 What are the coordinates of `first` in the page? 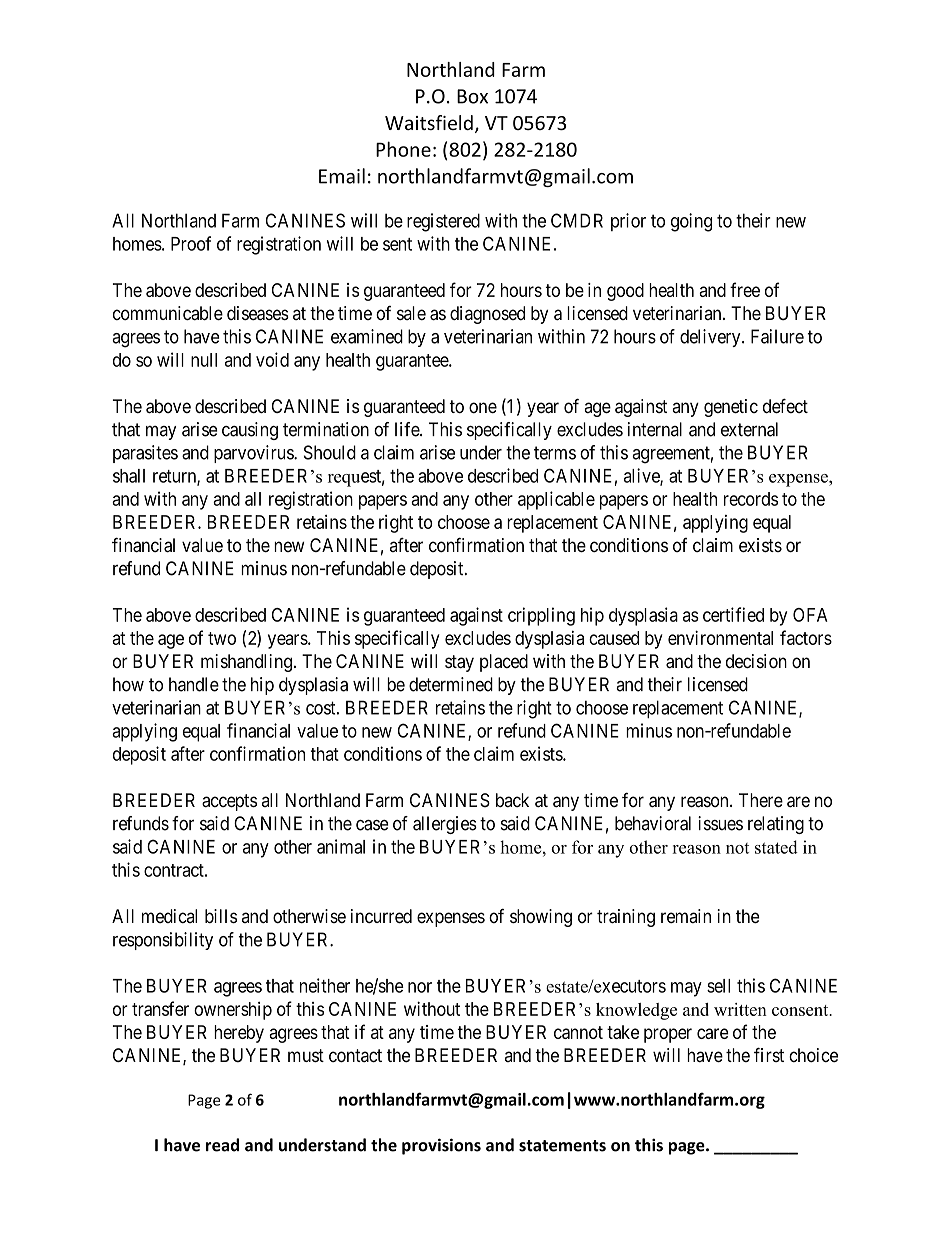 It's located at (769, 1054).
